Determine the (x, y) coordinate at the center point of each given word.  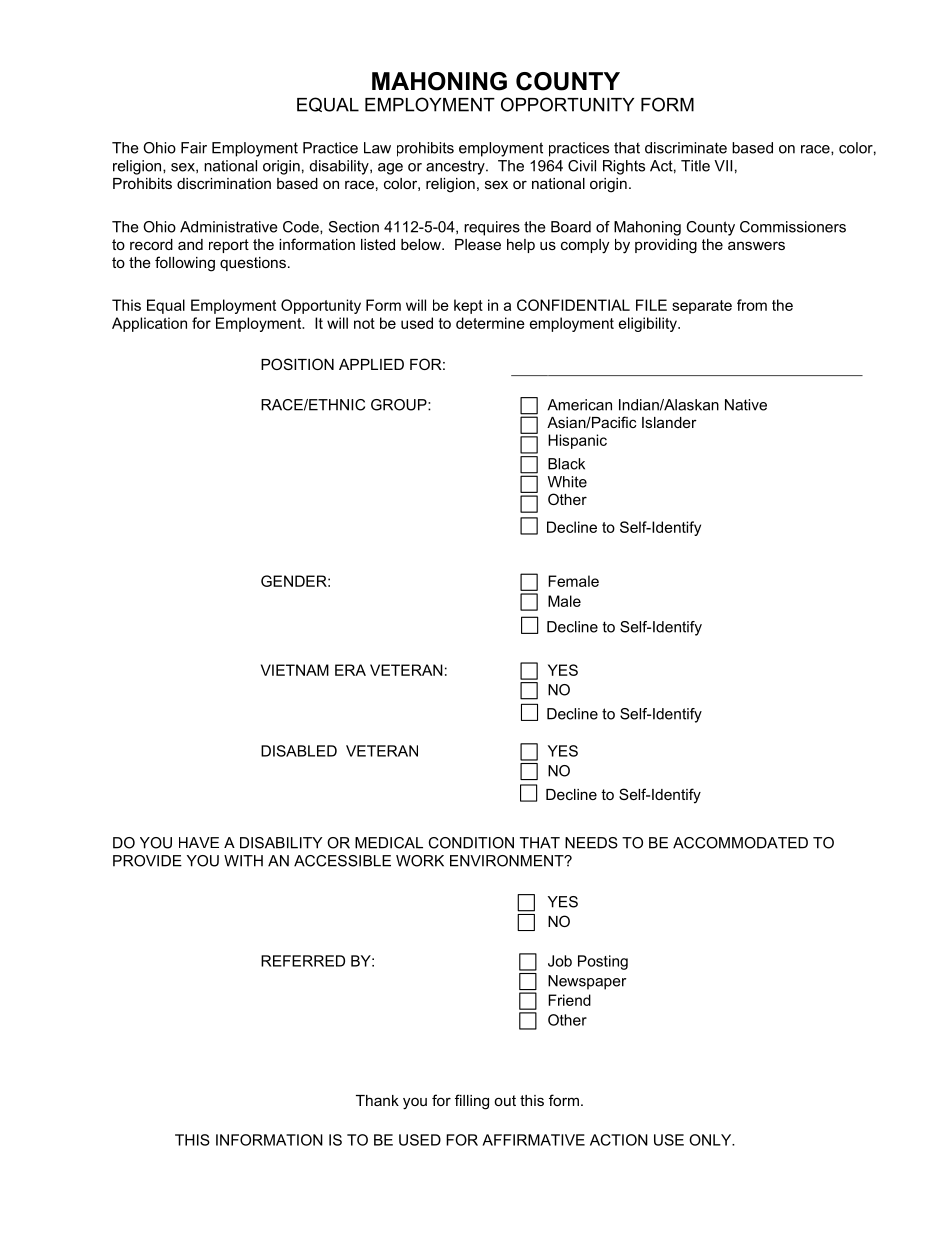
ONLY (711, 1140)
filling (472, 1102)
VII (723, 166)
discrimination (224, 183)
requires (492, 228)
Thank (377, 1100)
